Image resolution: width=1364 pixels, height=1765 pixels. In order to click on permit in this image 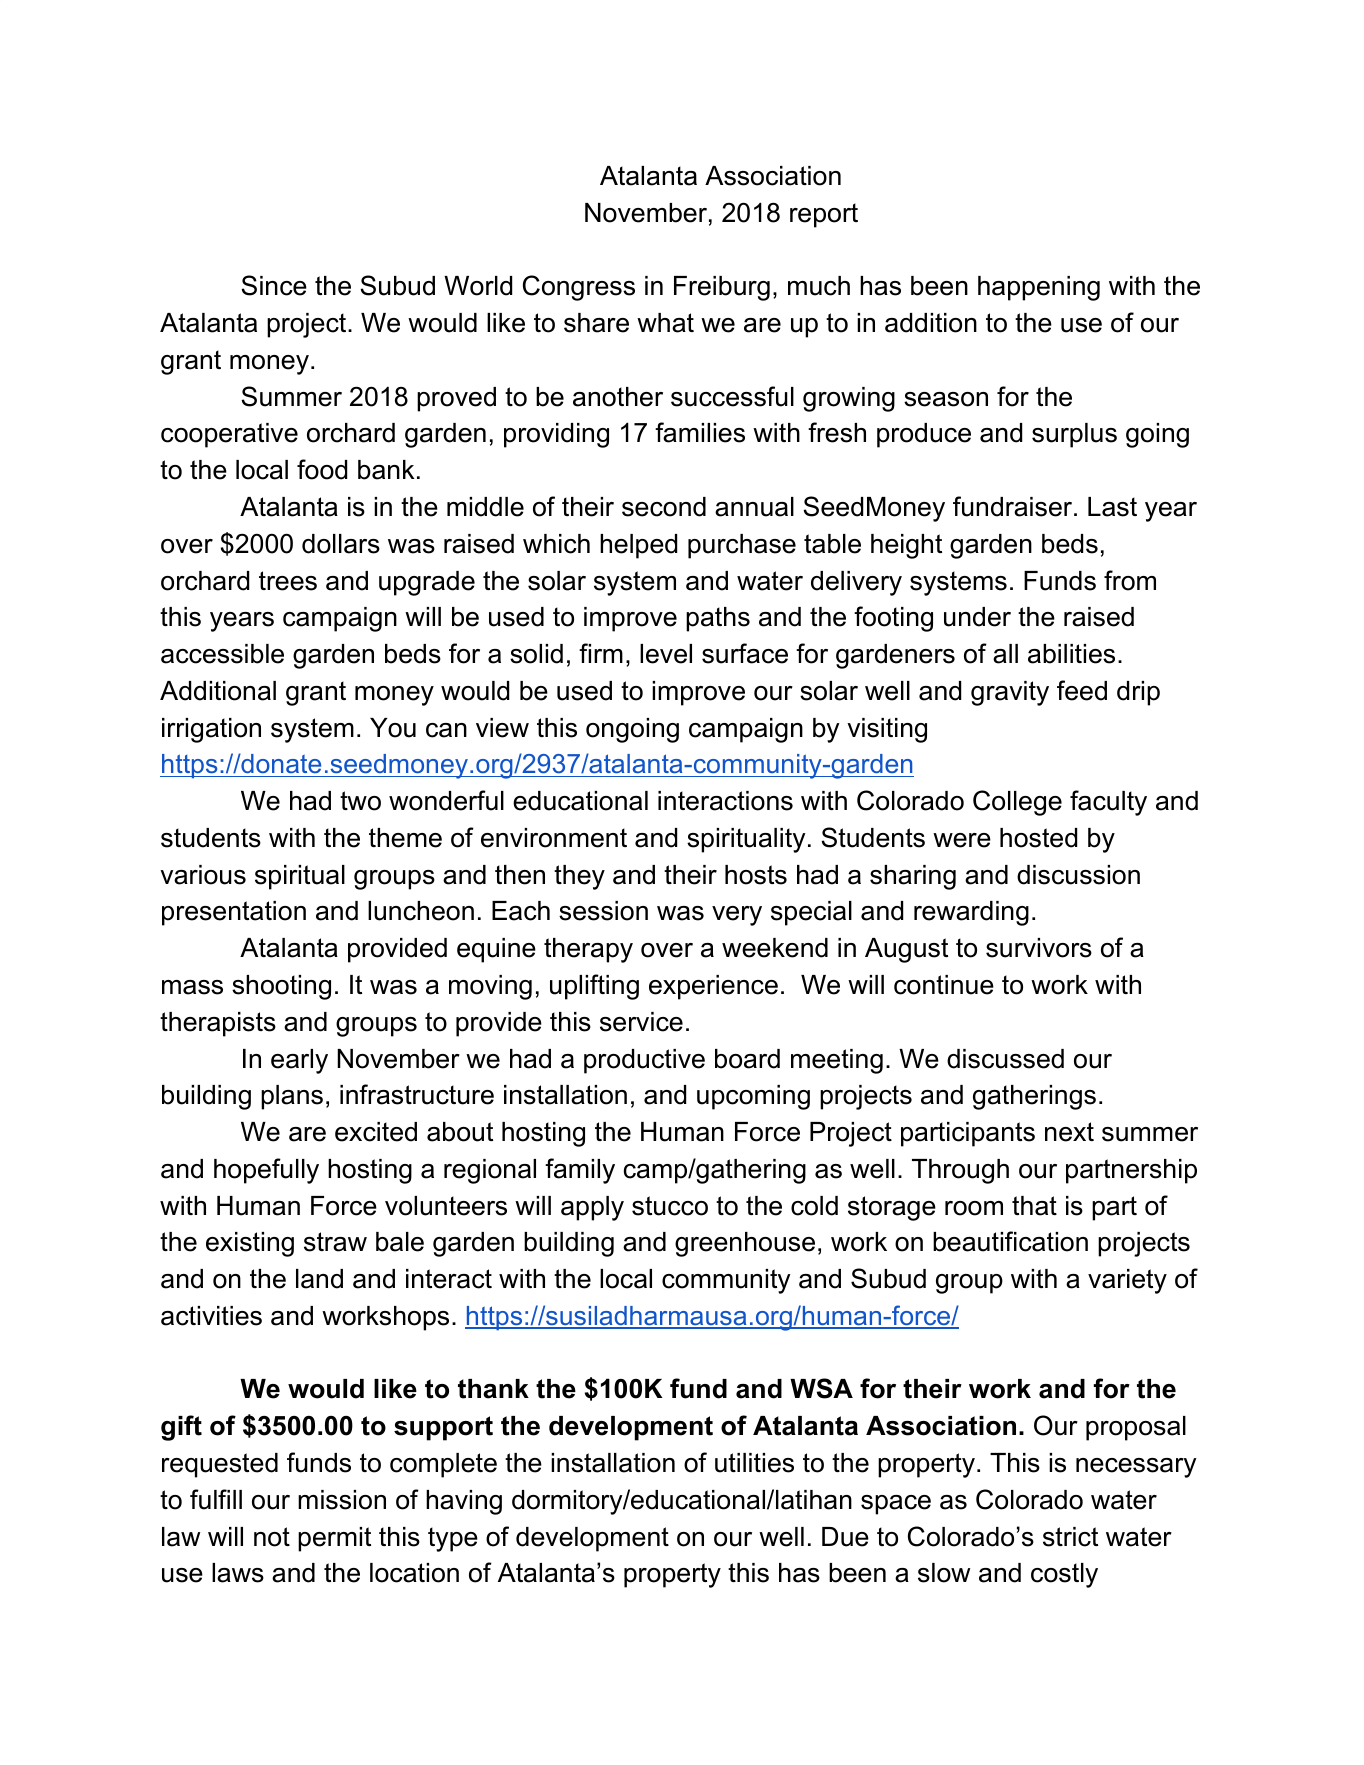, I will do `click(334, 1539)`.
